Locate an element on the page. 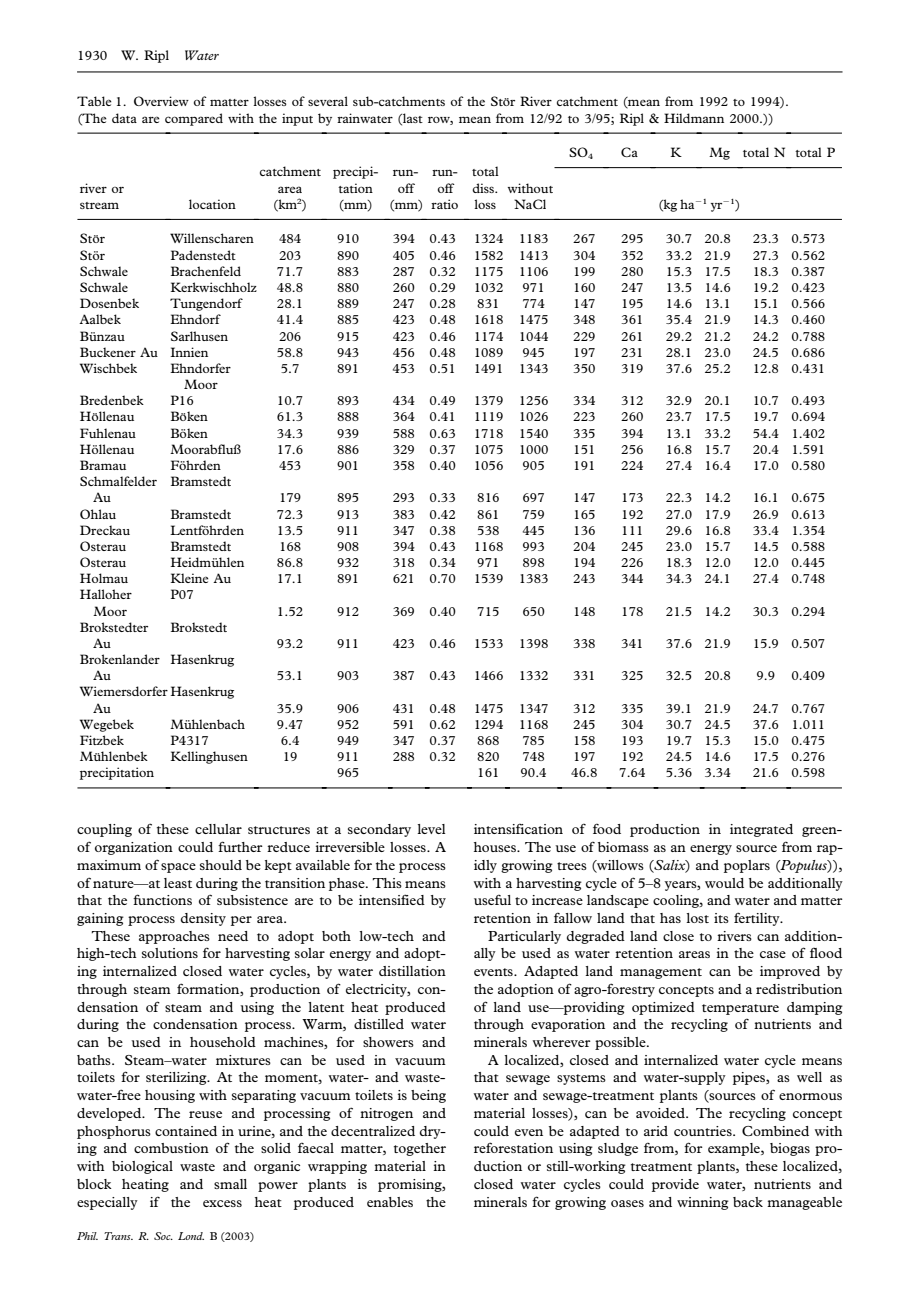  would is located at coordinates (724, 883).
